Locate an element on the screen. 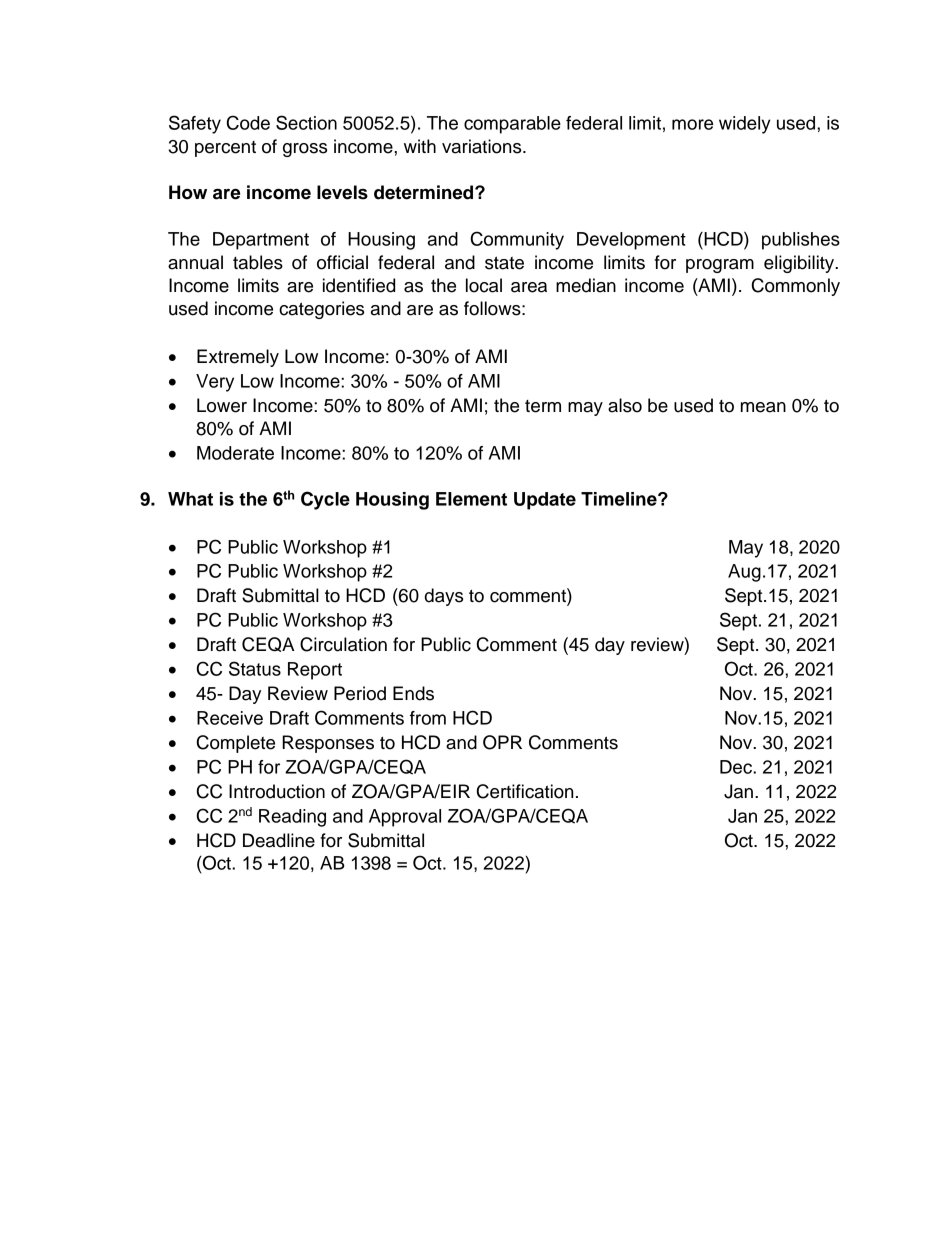  local is located at coordinates (484, 285).
